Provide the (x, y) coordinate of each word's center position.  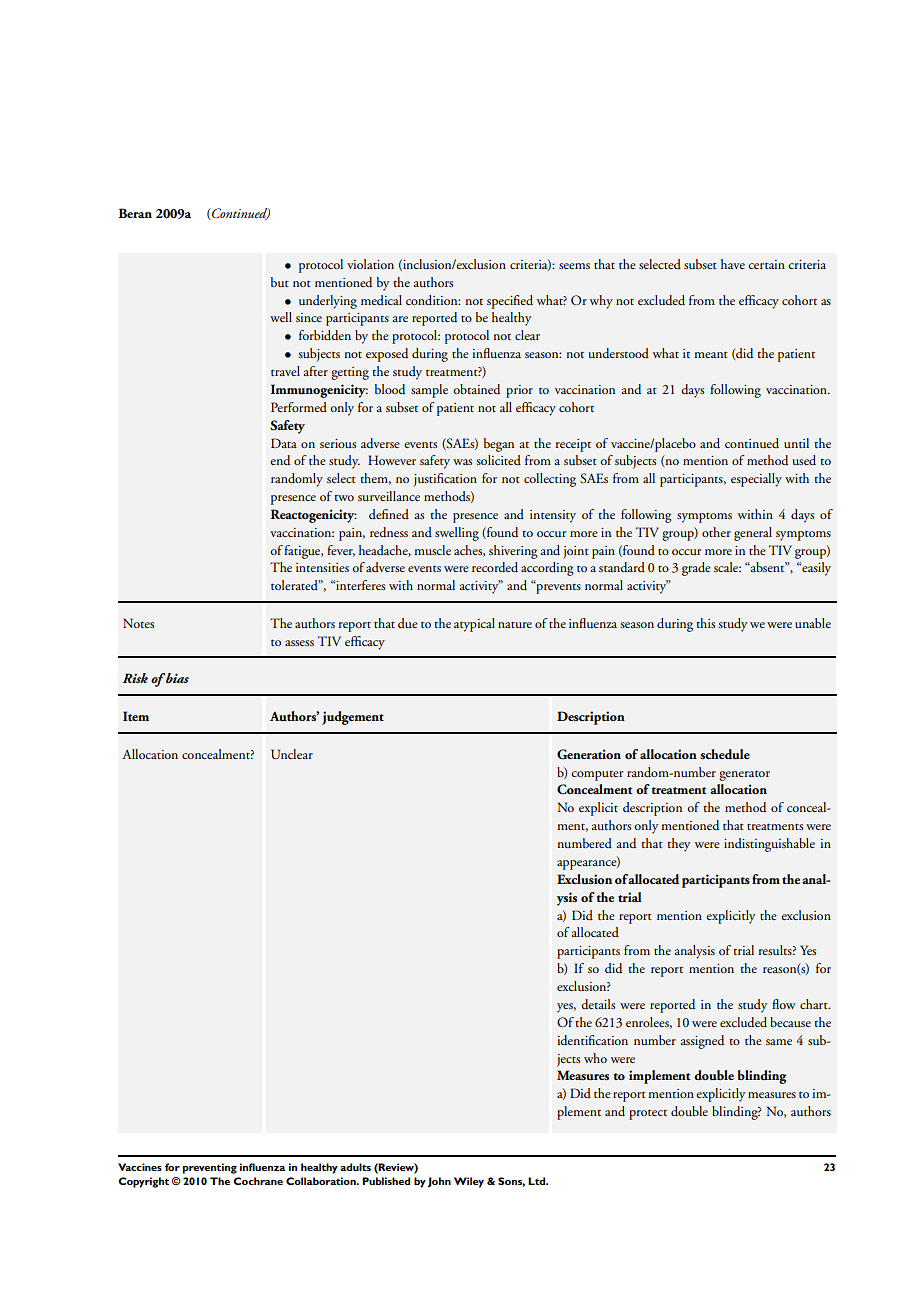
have (733, 264)
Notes (138, 623)
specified (510, 302)
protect (648, 1114)
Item (136, 716)
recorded (495, 567)
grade (696, 569)
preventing (210, 1168)
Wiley (469, 1182)
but (280, 282)
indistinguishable (769, 845)
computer (597, 776)
